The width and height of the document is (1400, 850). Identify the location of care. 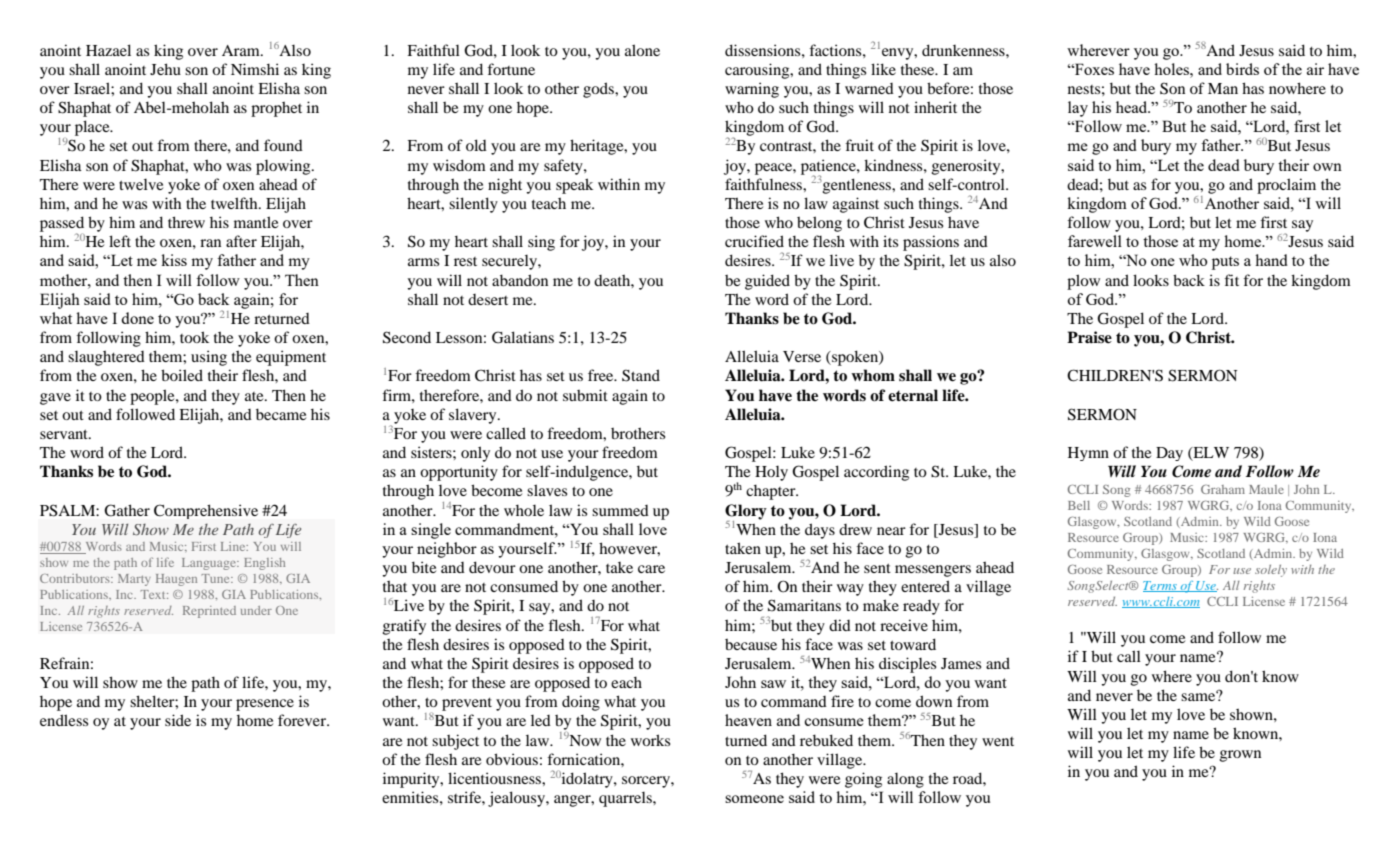
(651, 569).
